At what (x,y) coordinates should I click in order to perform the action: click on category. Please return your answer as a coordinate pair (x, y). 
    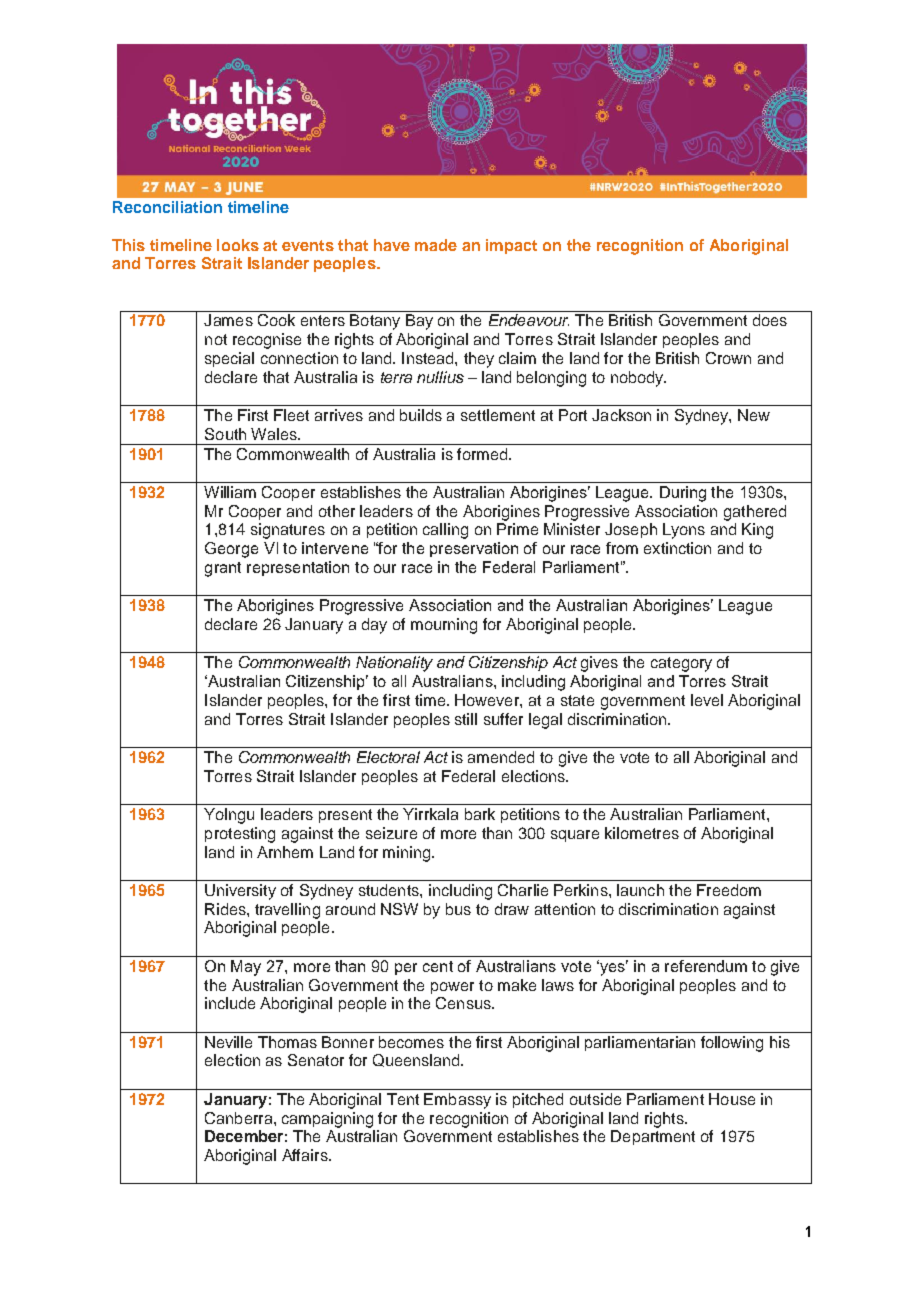
    Looking at the image, I should click on (681, 664).
